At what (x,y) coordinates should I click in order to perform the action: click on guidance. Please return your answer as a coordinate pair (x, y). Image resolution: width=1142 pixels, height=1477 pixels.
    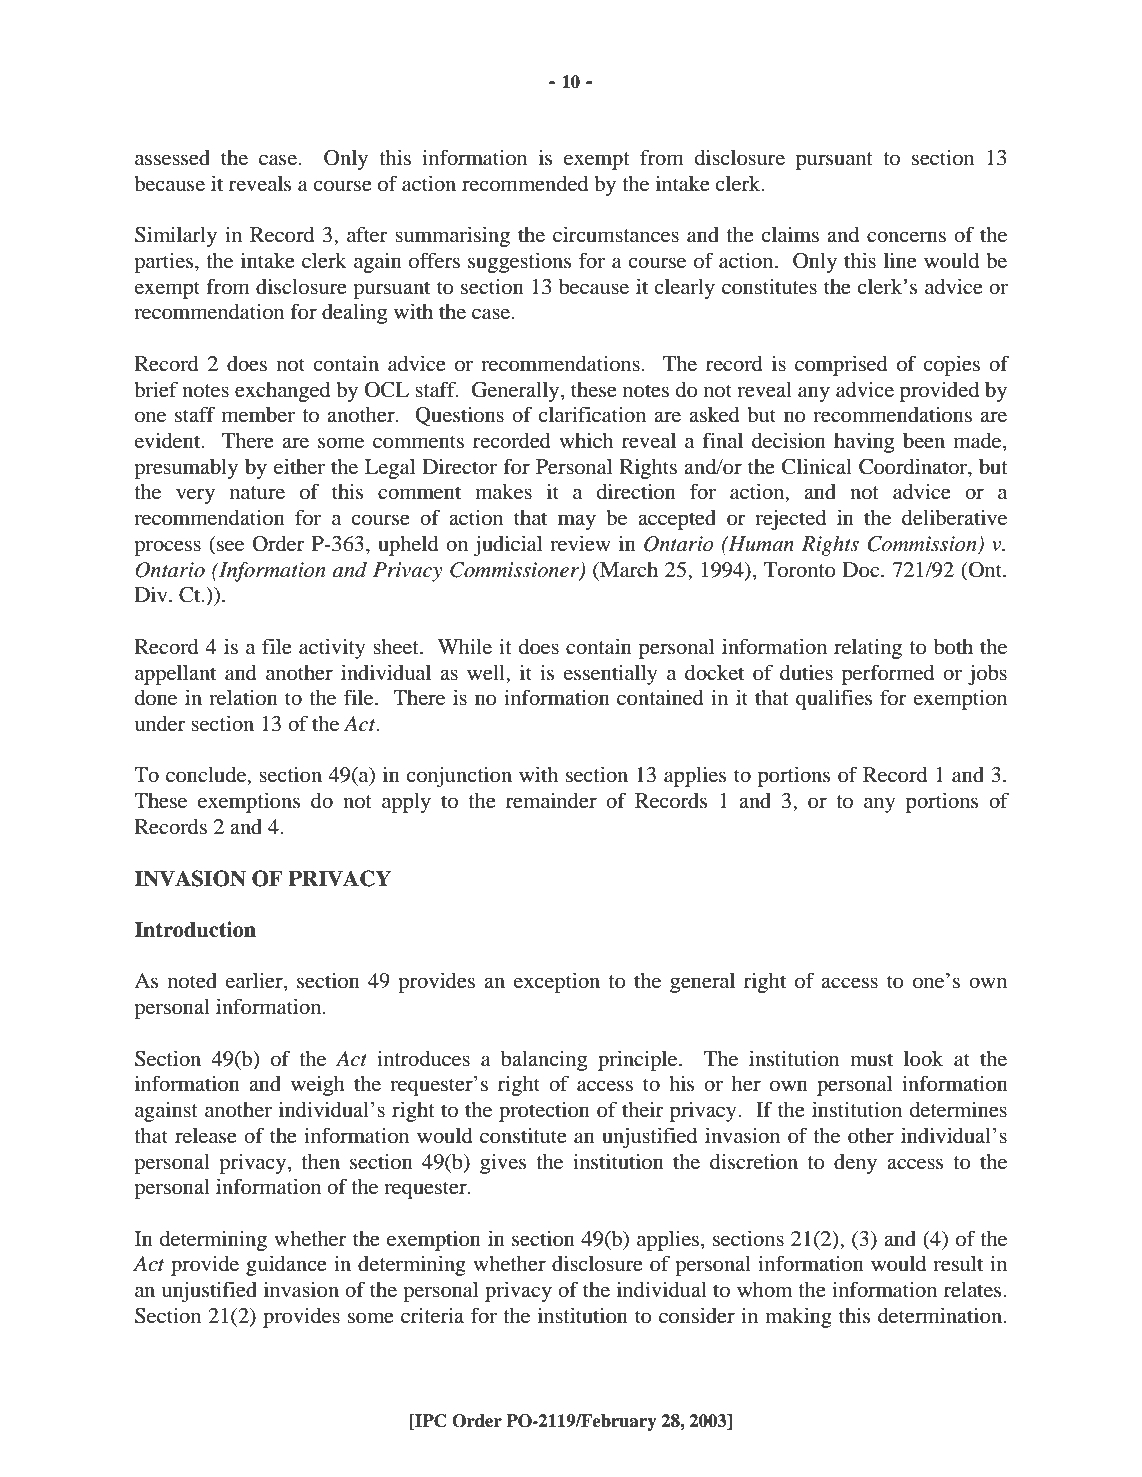
    Looking at the image, I should click on (286, 1265).
